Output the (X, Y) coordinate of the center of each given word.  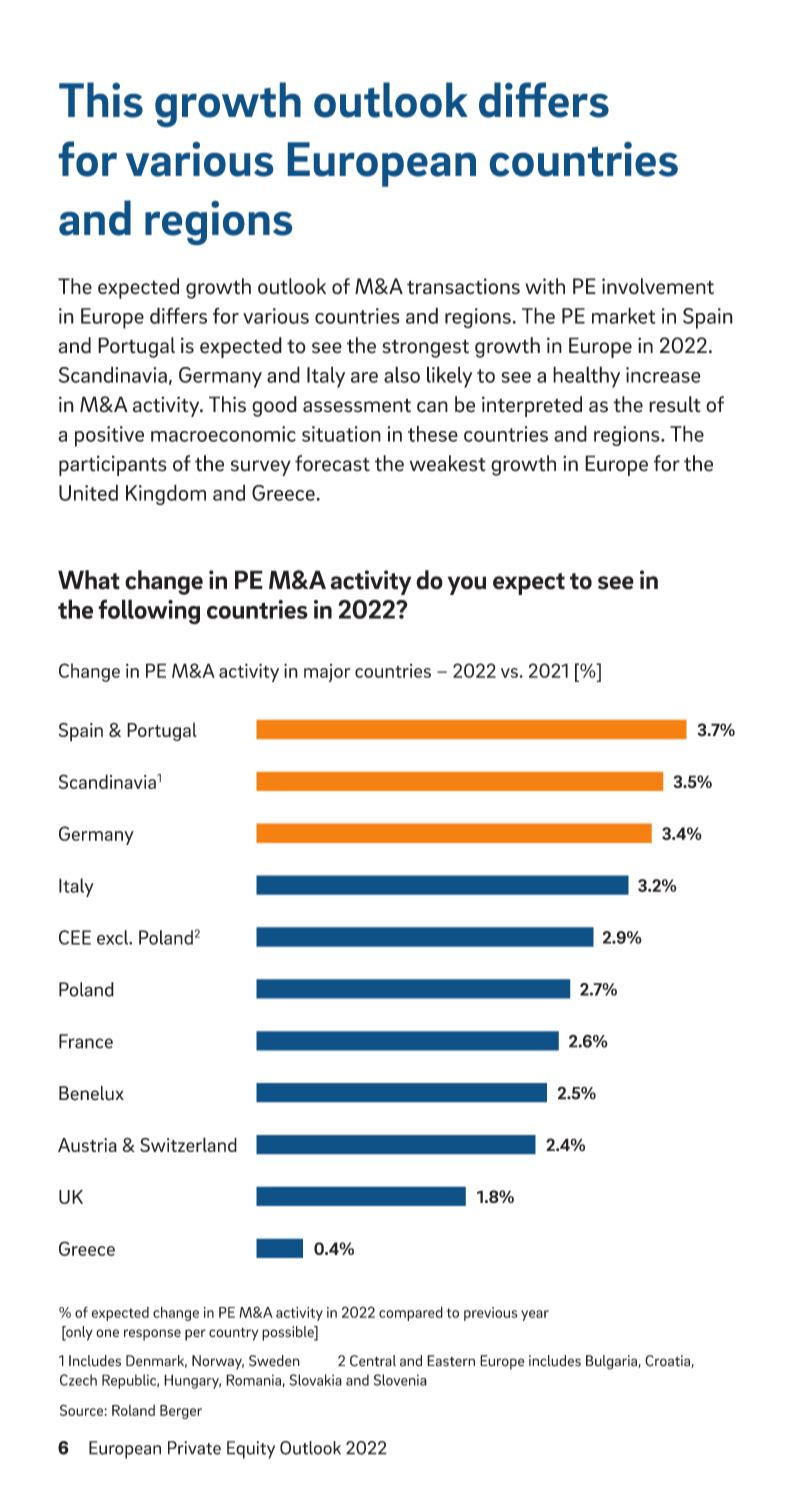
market (624, 315)
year (535, 1315)
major (327, 673)
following (149, 612)
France (86, 1041)
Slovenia (400, 1380)
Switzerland (188, 1144)
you (467, 585)
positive (109, 436)
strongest (425, 348)
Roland (133, 1410)
